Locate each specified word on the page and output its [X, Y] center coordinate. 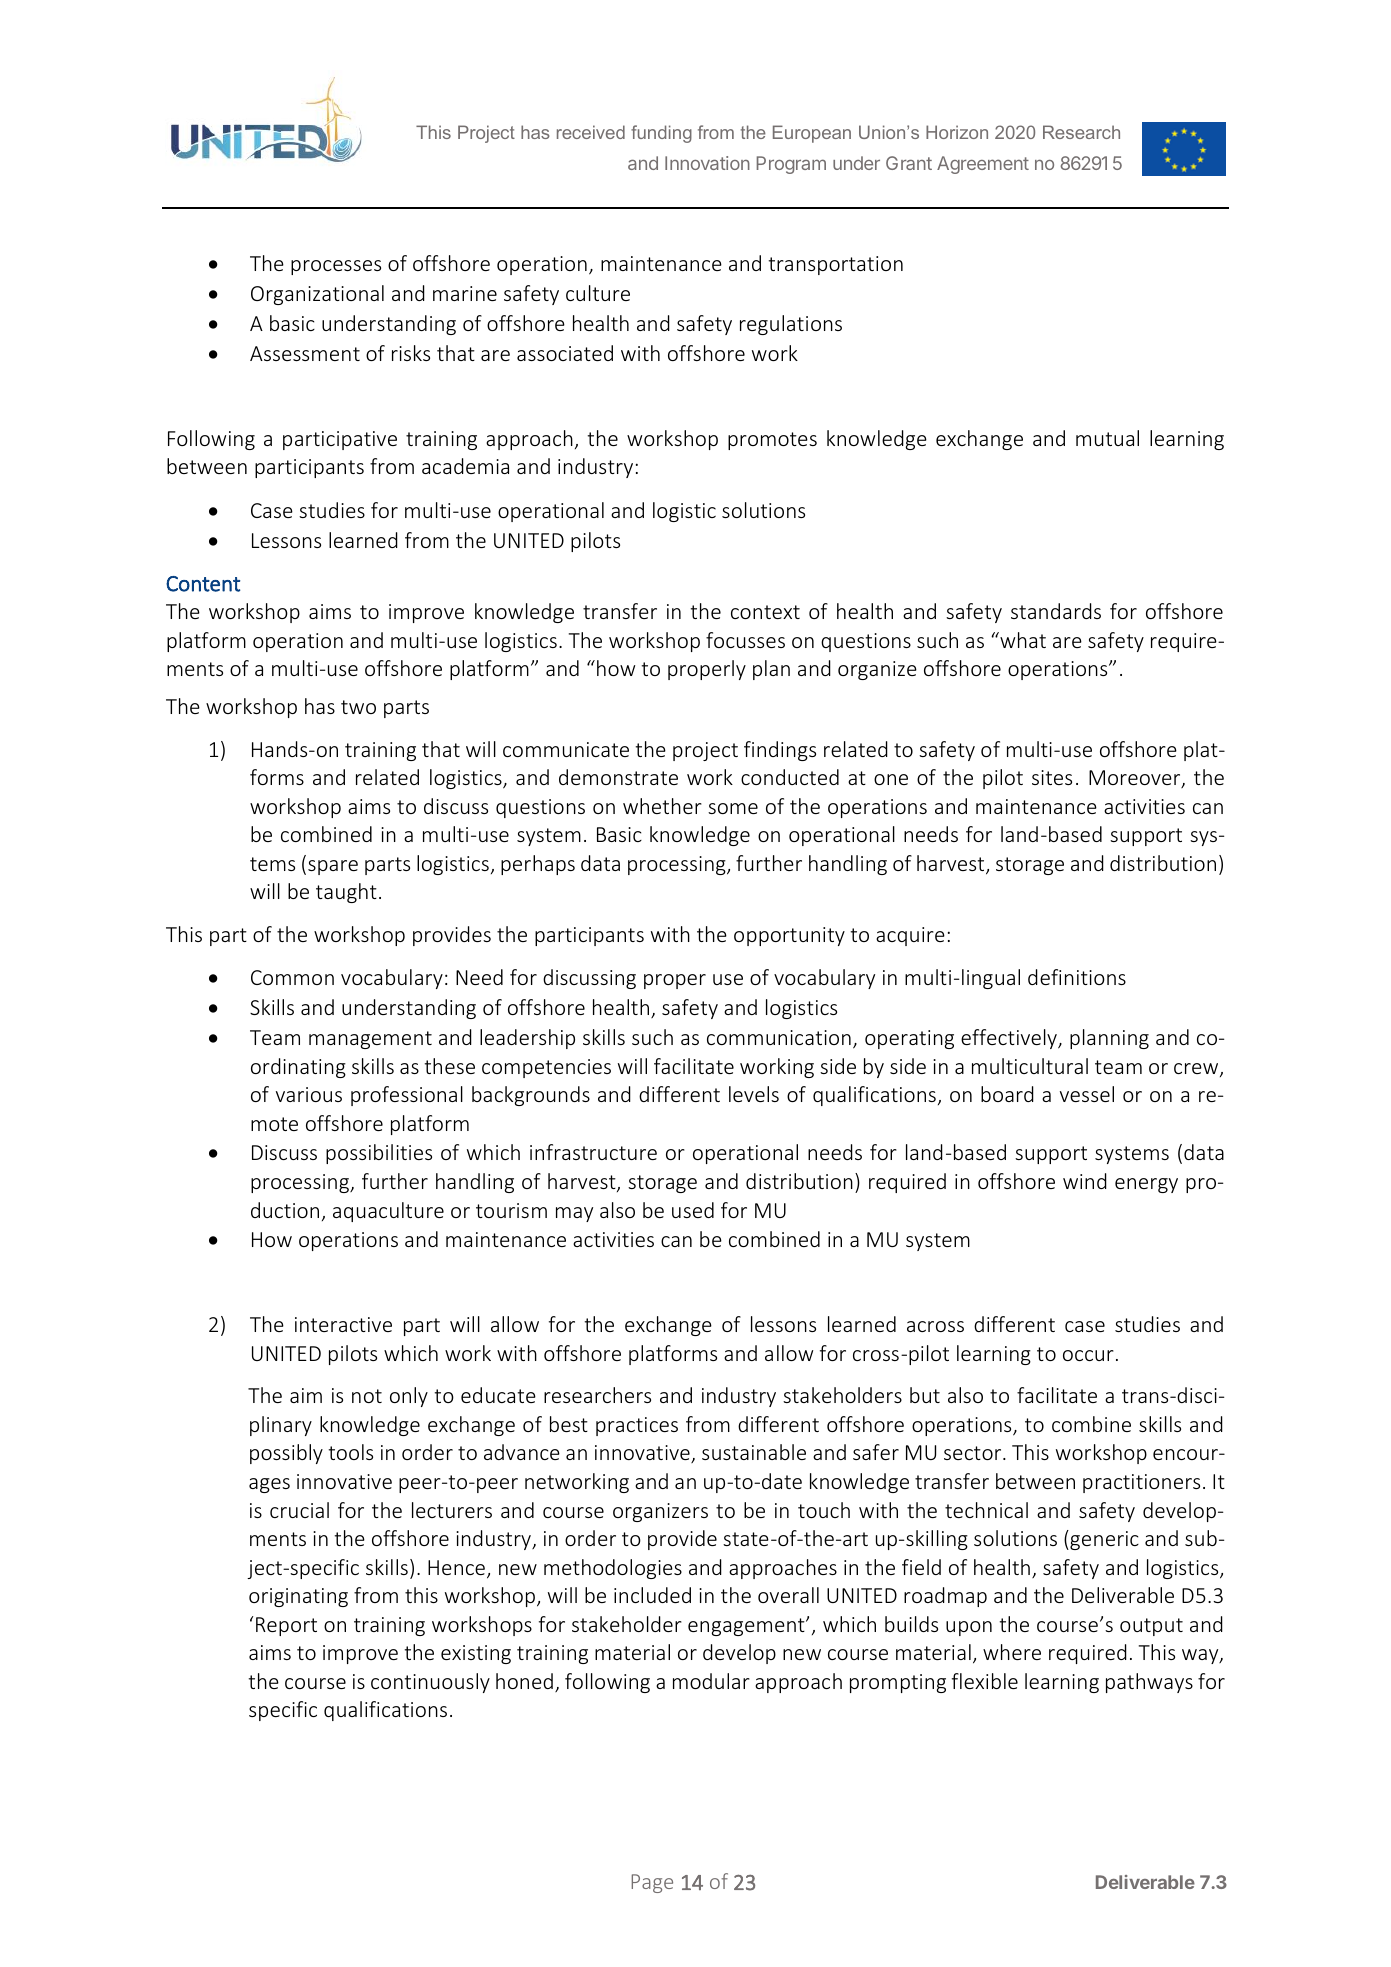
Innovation [707, 163]
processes [336, 267]
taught [346, 893]
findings [780, 751]
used [693, 1210]
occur [1088, 1355]
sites [1052, 777]
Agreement [983, 165]
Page [652, 1883]
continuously [430, 1683]
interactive [343, 1324]
